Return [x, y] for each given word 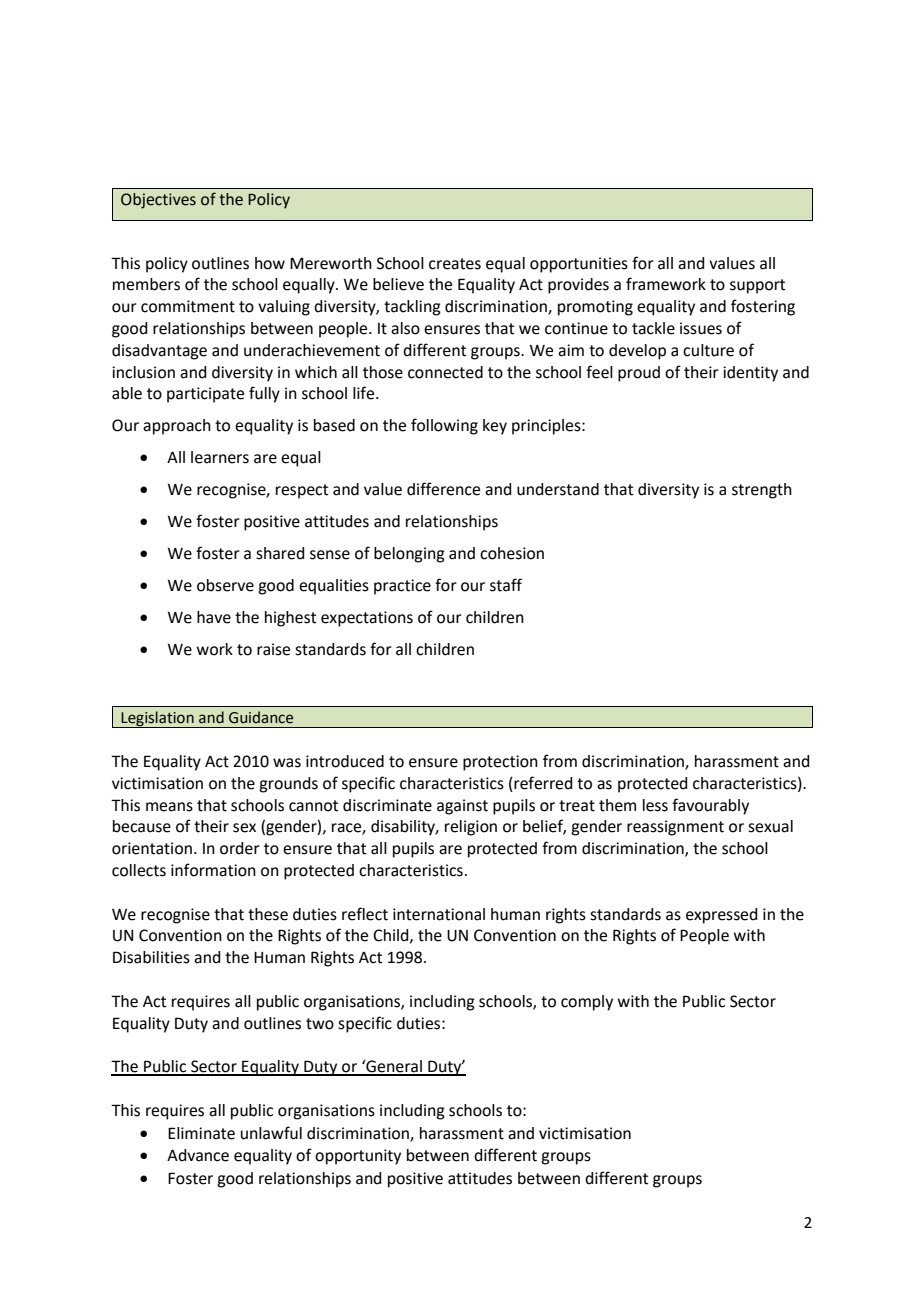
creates [455, 264]
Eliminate [201, 1133]
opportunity [358, 1157]
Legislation [158, 719]
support [757, 286]
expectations [367, 619]
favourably [710, 806]
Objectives [158, 201]
